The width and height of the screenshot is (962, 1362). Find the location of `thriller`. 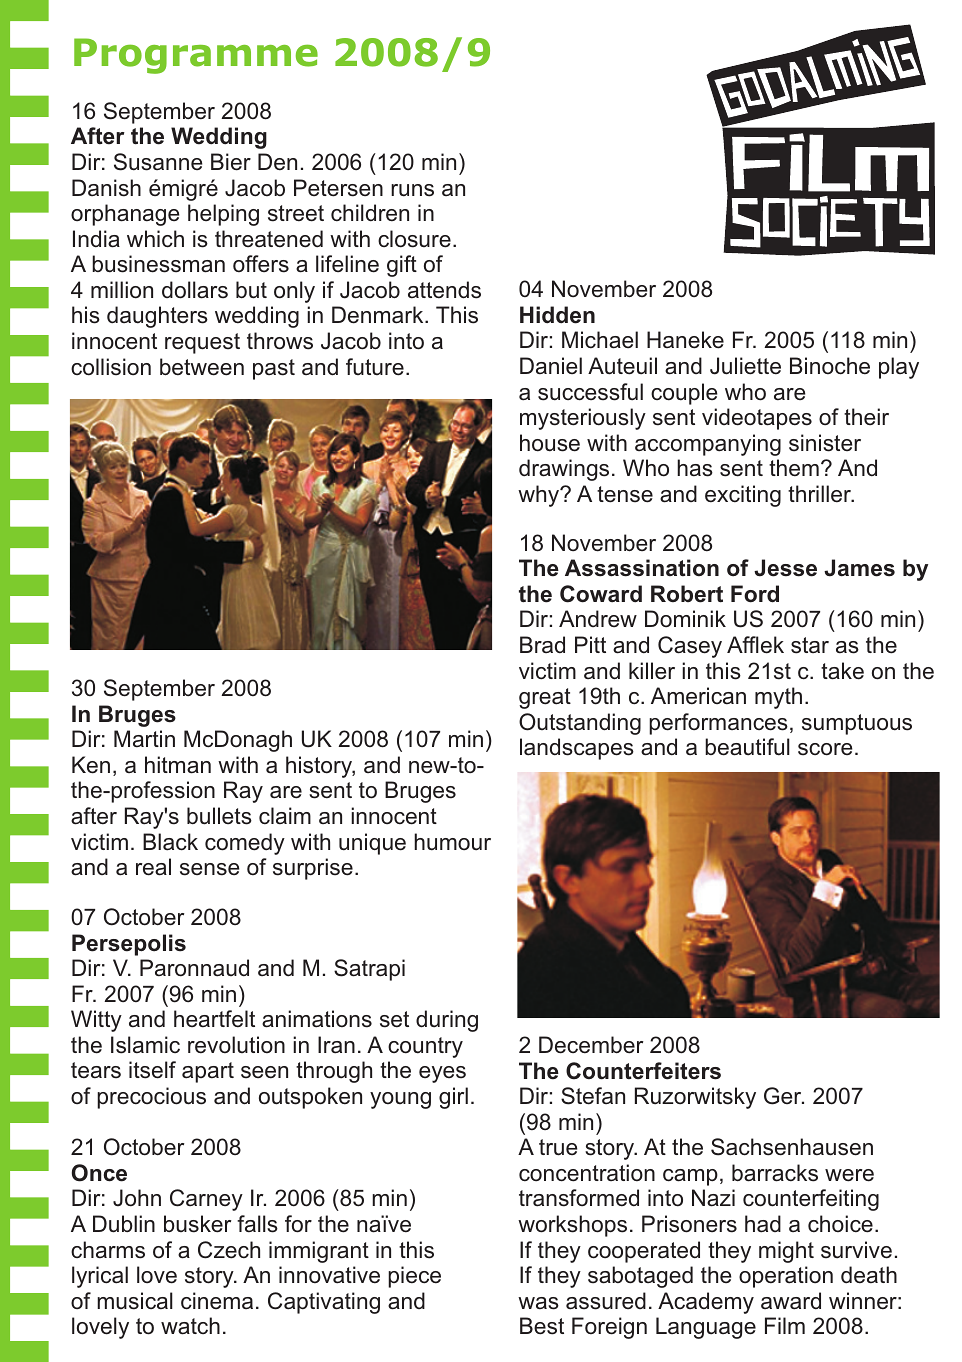

thriller is located at coordinates (821, 494).
